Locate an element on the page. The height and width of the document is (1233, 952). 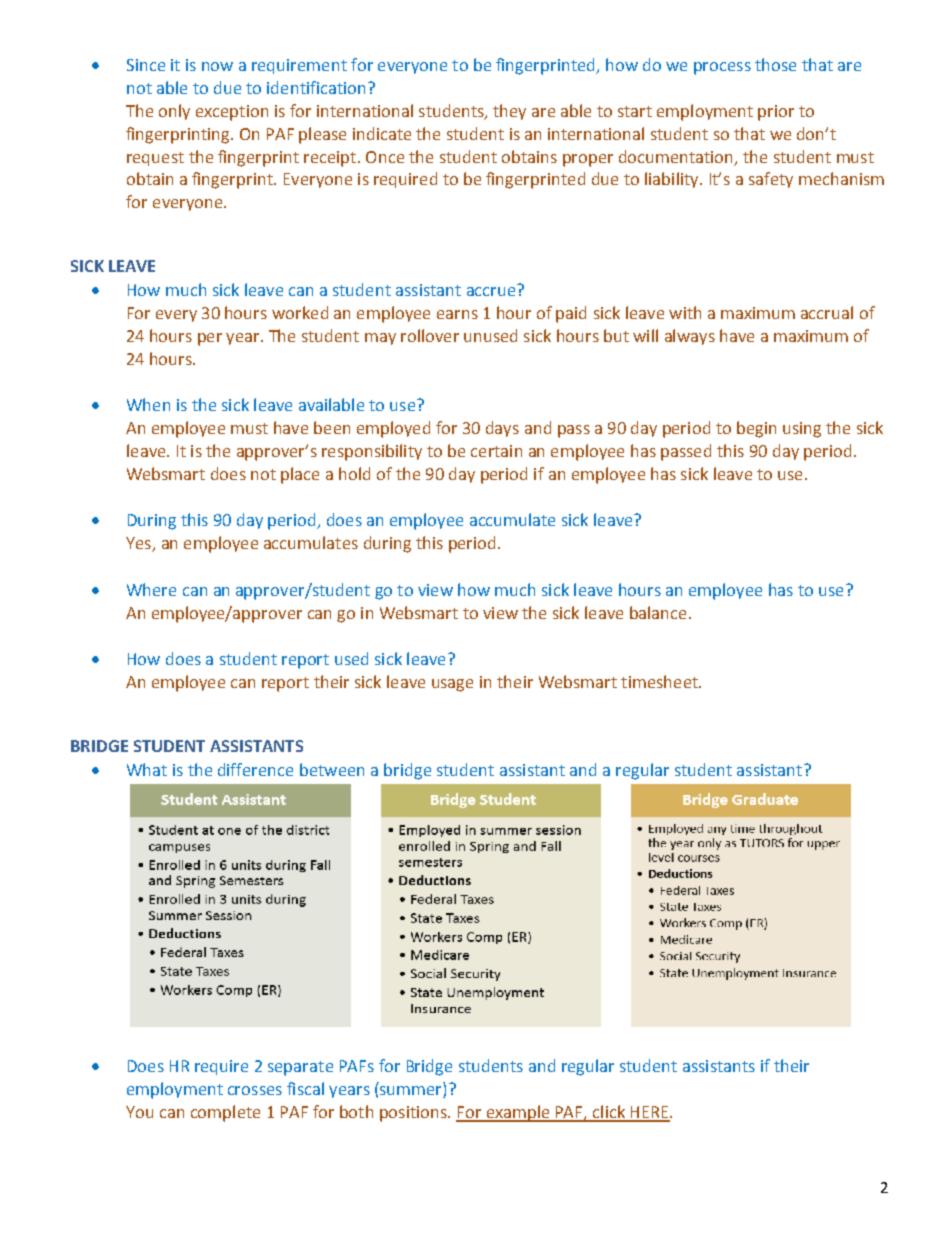
timesheet is located at coordinates (660, 681).
